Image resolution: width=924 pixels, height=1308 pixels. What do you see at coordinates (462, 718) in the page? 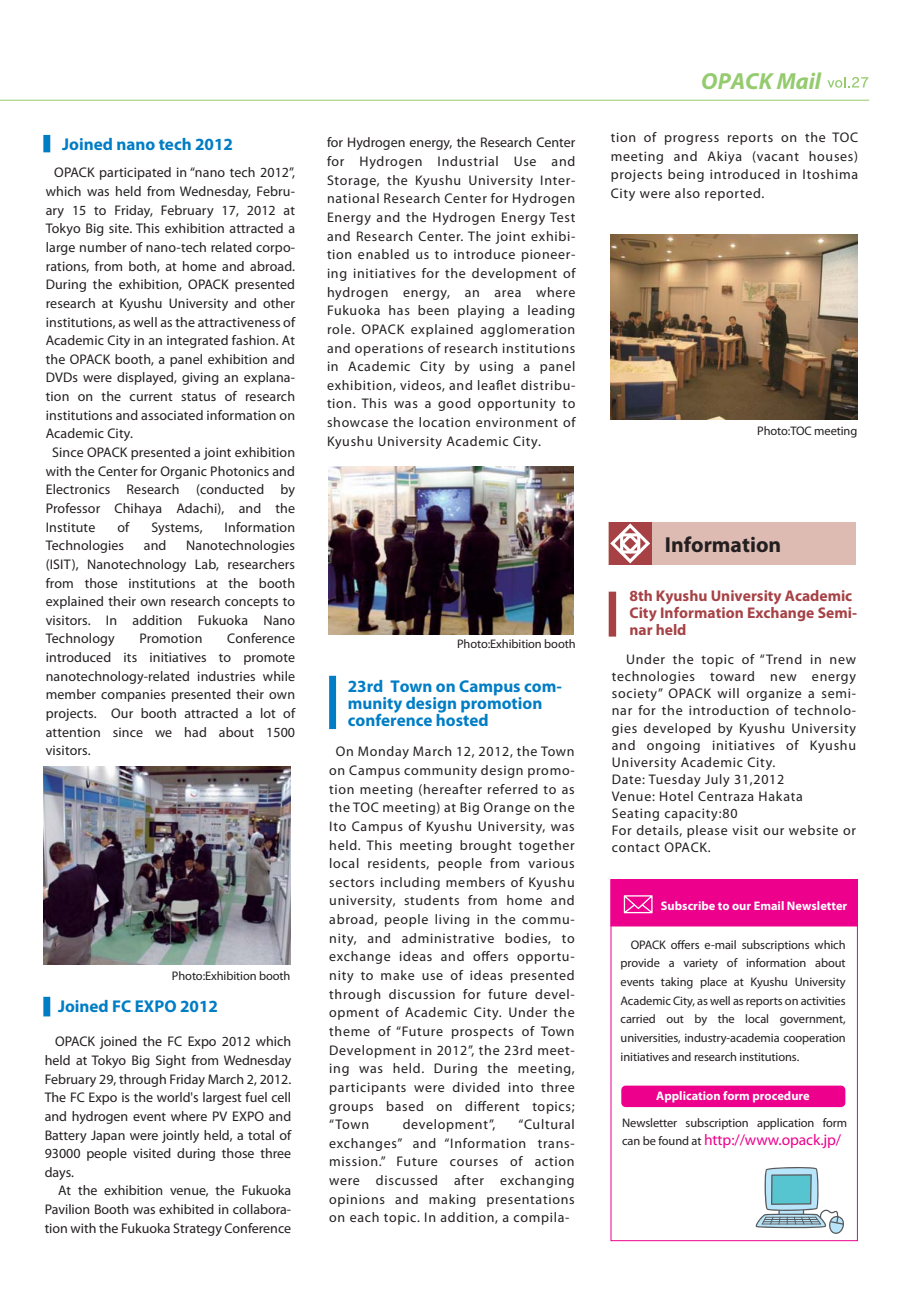
I see `hosted` at bounding box center [462, 718].
